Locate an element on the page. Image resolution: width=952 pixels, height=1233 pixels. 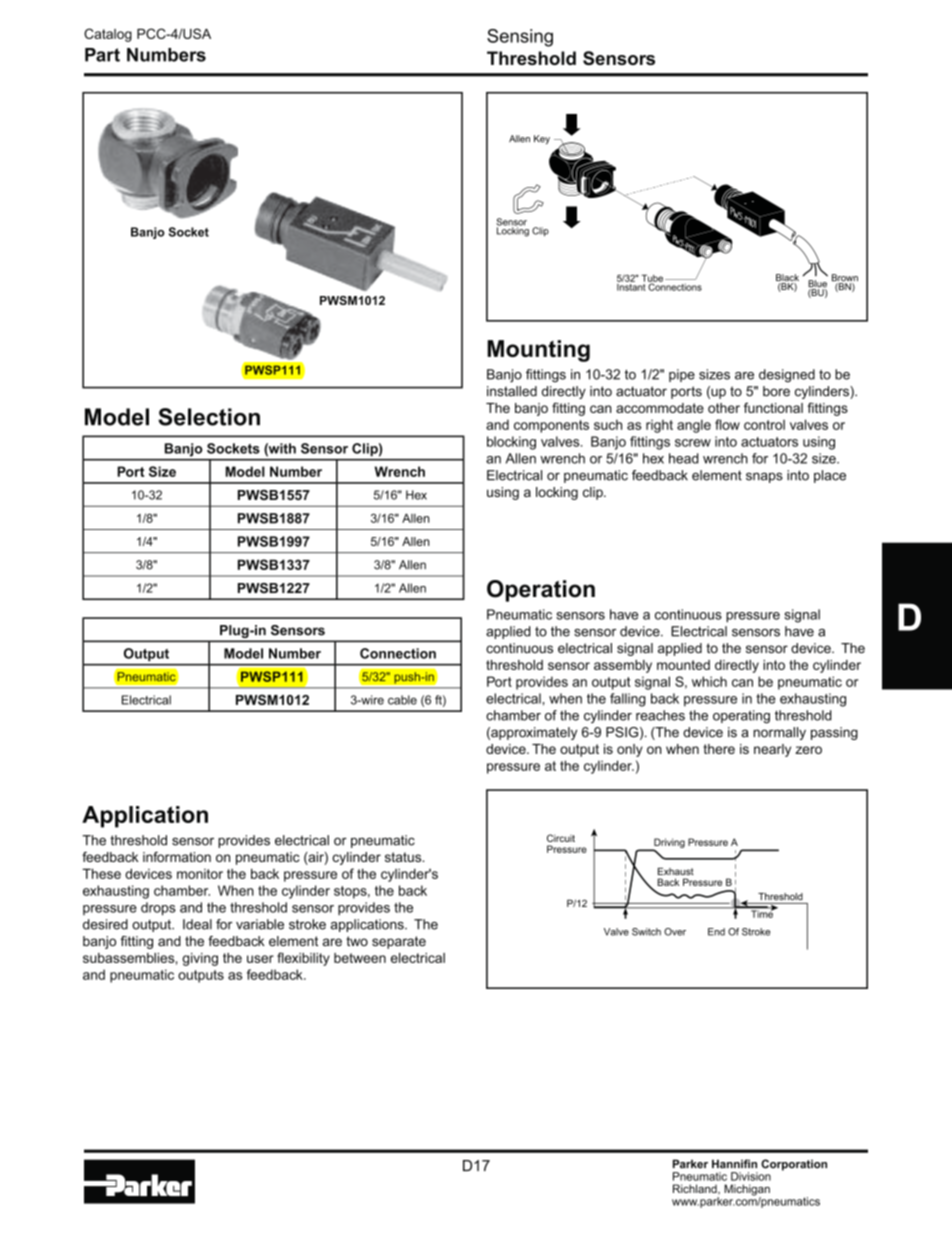
Selection is located at coordinates (209, 417).
